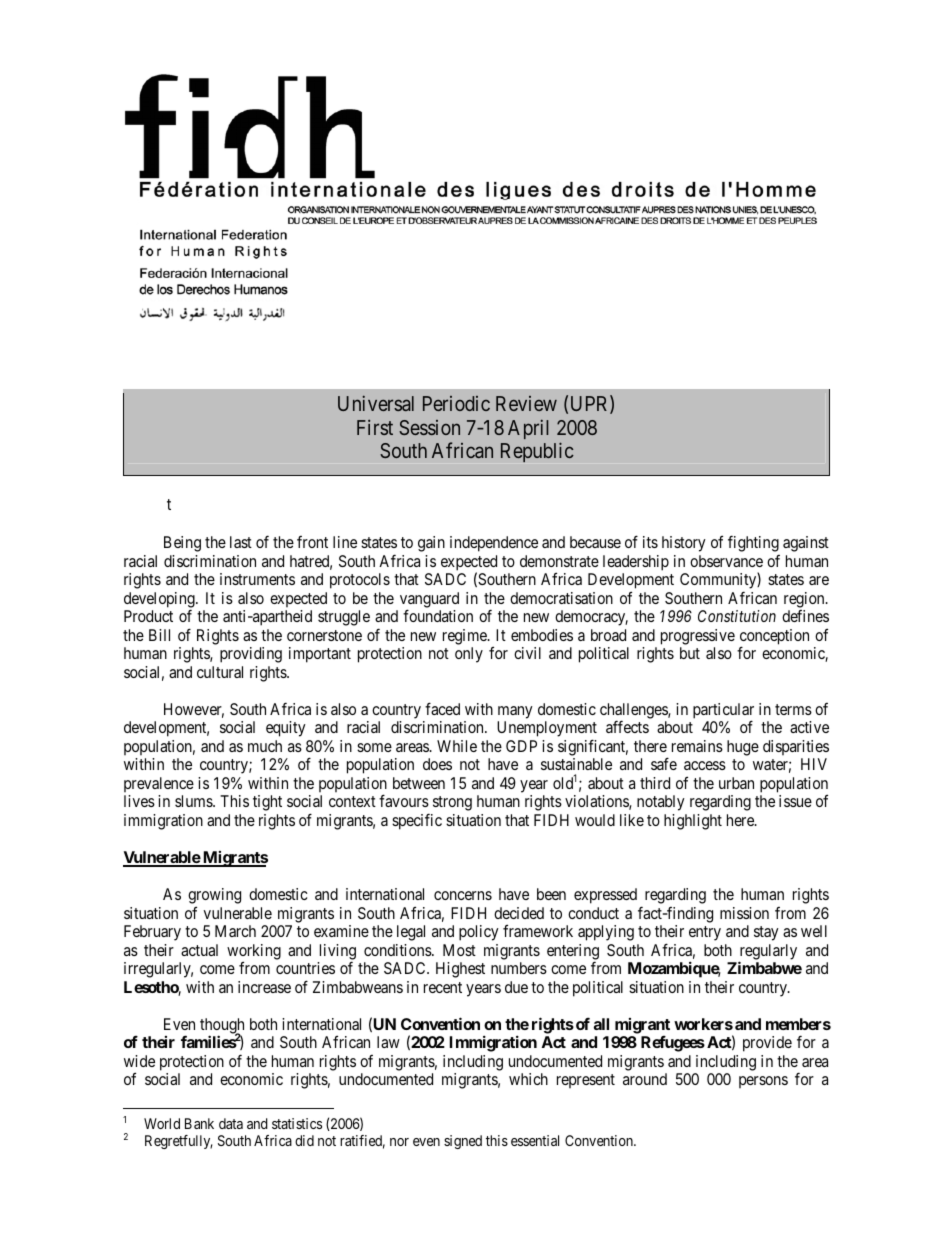 The image size is (952, 1233). I want to click on data, so click(231, 1123).
